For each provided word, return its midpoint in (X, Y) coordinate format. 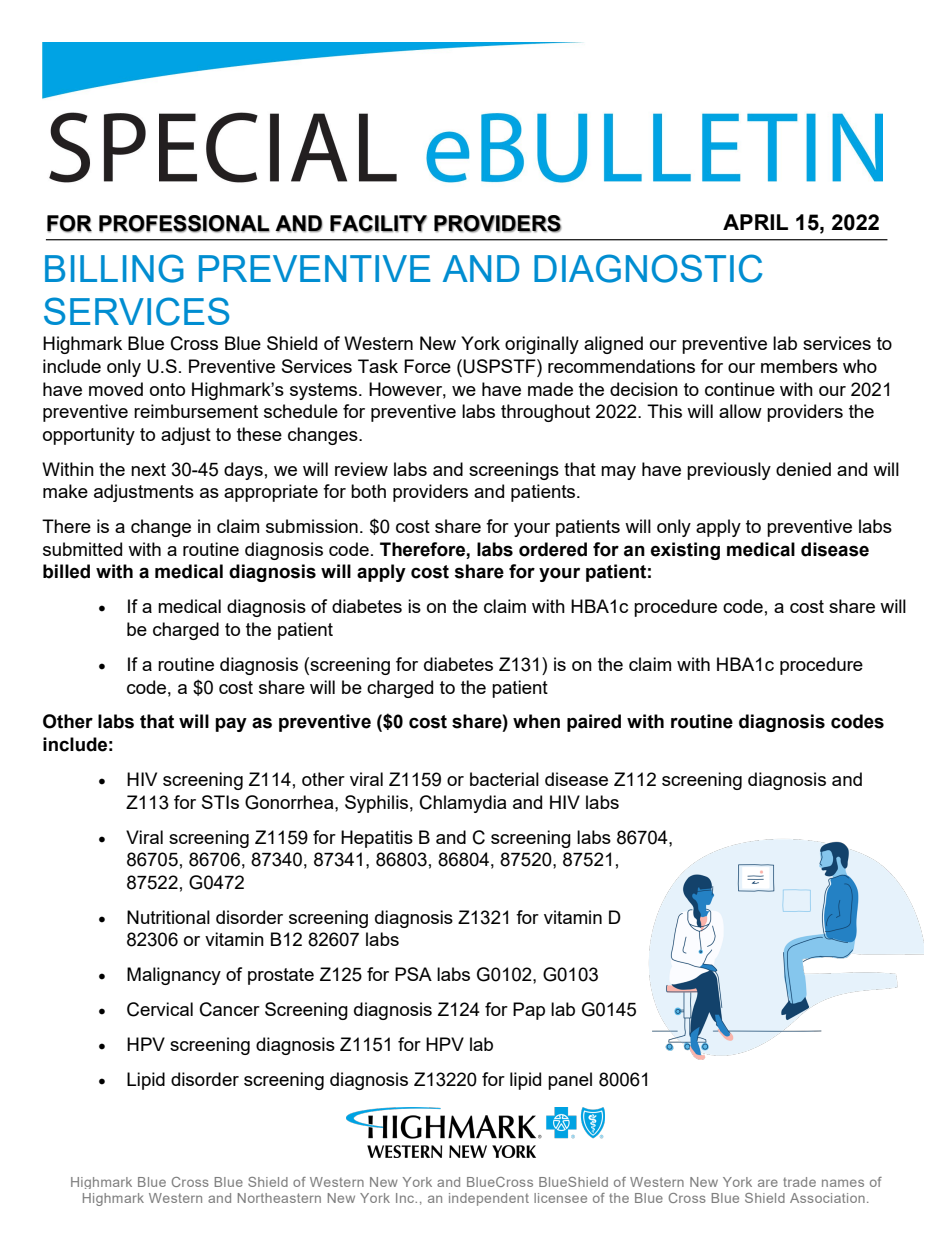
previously (729, 471)
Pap (529, 1011)
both (368, 491)
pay (231, 724)
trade (799, 1182)
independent (489, 1199)
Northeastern (279, 1198)
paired (594, 723)
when (536, 721)
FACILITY (378, 224)
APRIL (755, 222)
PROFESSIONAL (184, 224)
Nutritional (168, 917)
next (148, 469)
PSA (413, 974)
